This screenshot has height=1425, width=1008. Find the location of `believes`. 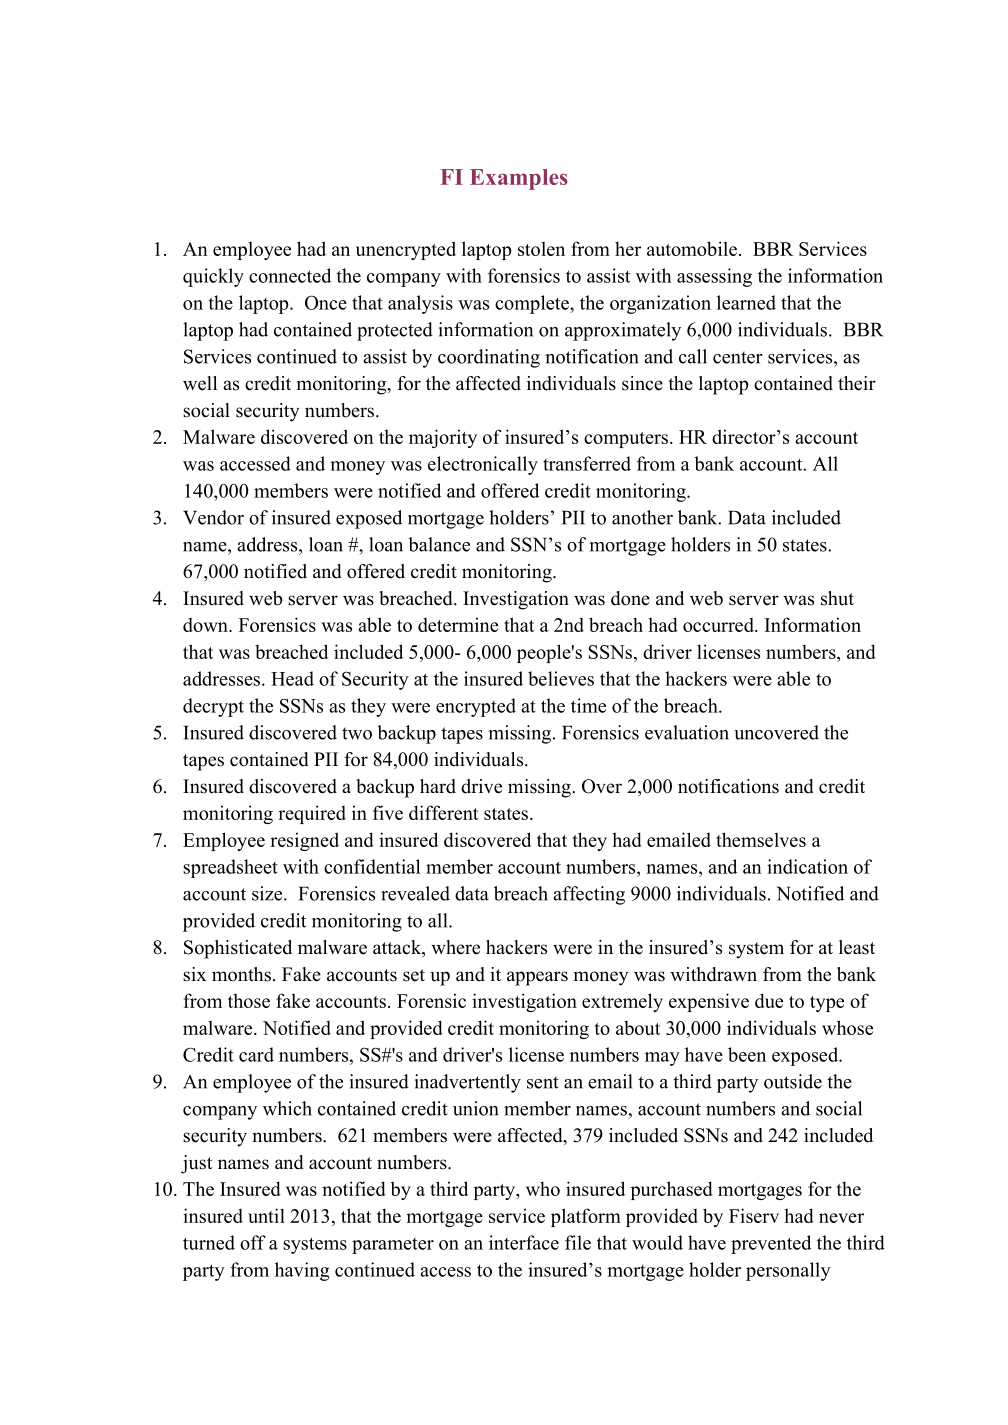

believes is located at coordinates (561, 678).
